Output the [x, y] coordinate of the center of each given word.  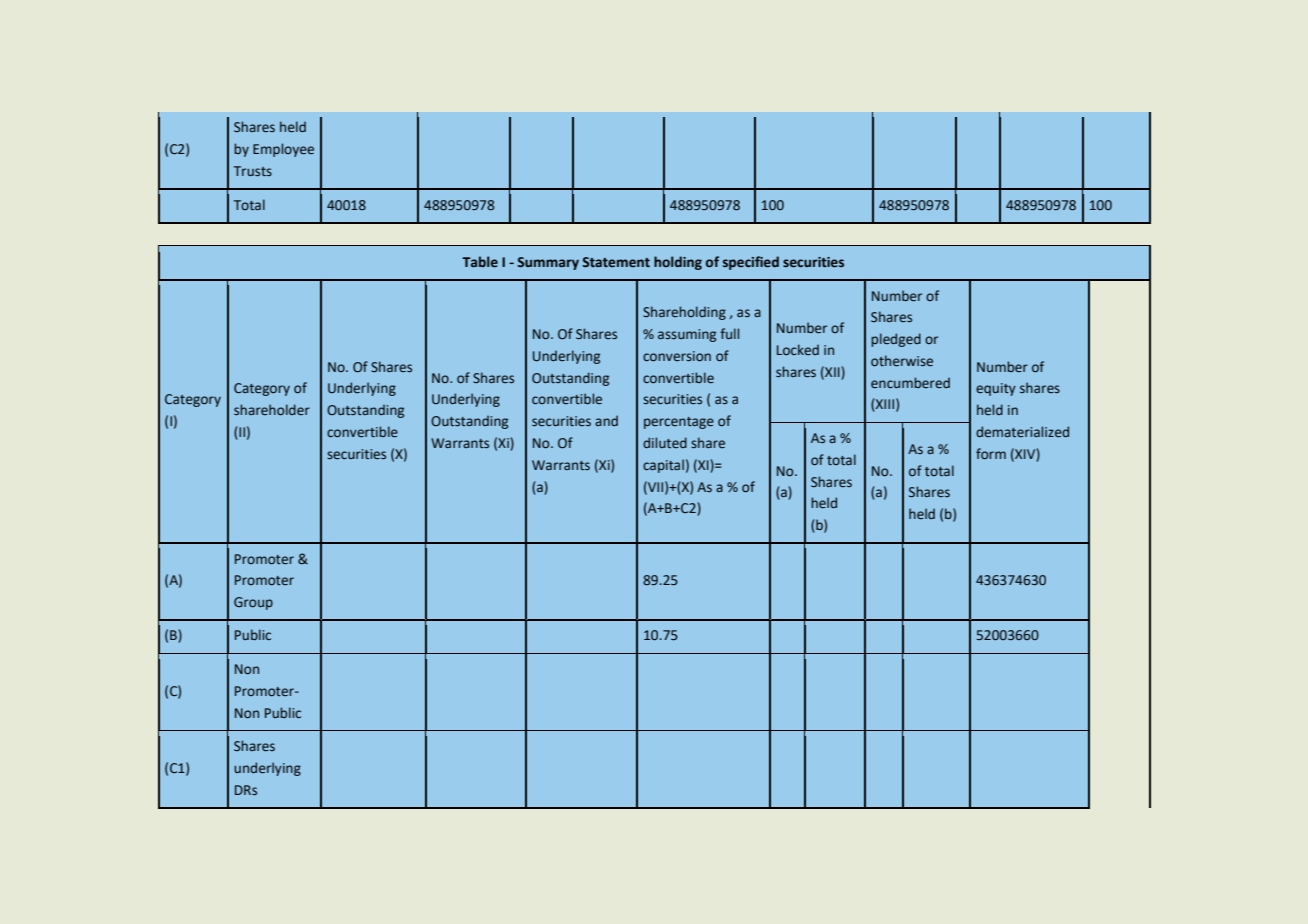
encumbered [910, 382]
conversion [677, 356]
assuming [687, 335]
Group [253, 603]
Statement [616, 262]
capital [663, 466]
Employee [283, 150]
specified [751, 263]
